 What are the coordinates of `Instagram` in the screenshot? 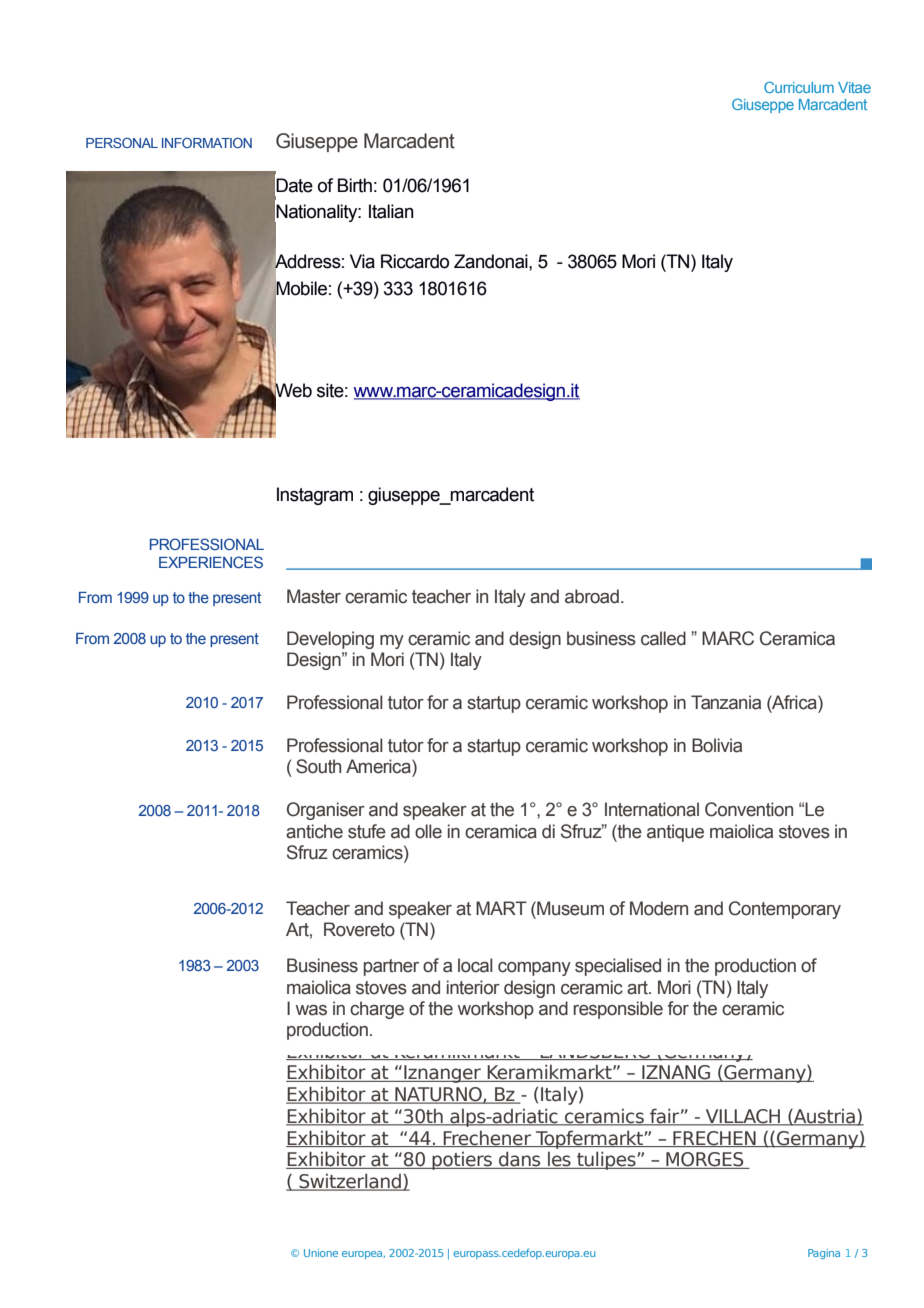 It's located at (315, 496).
